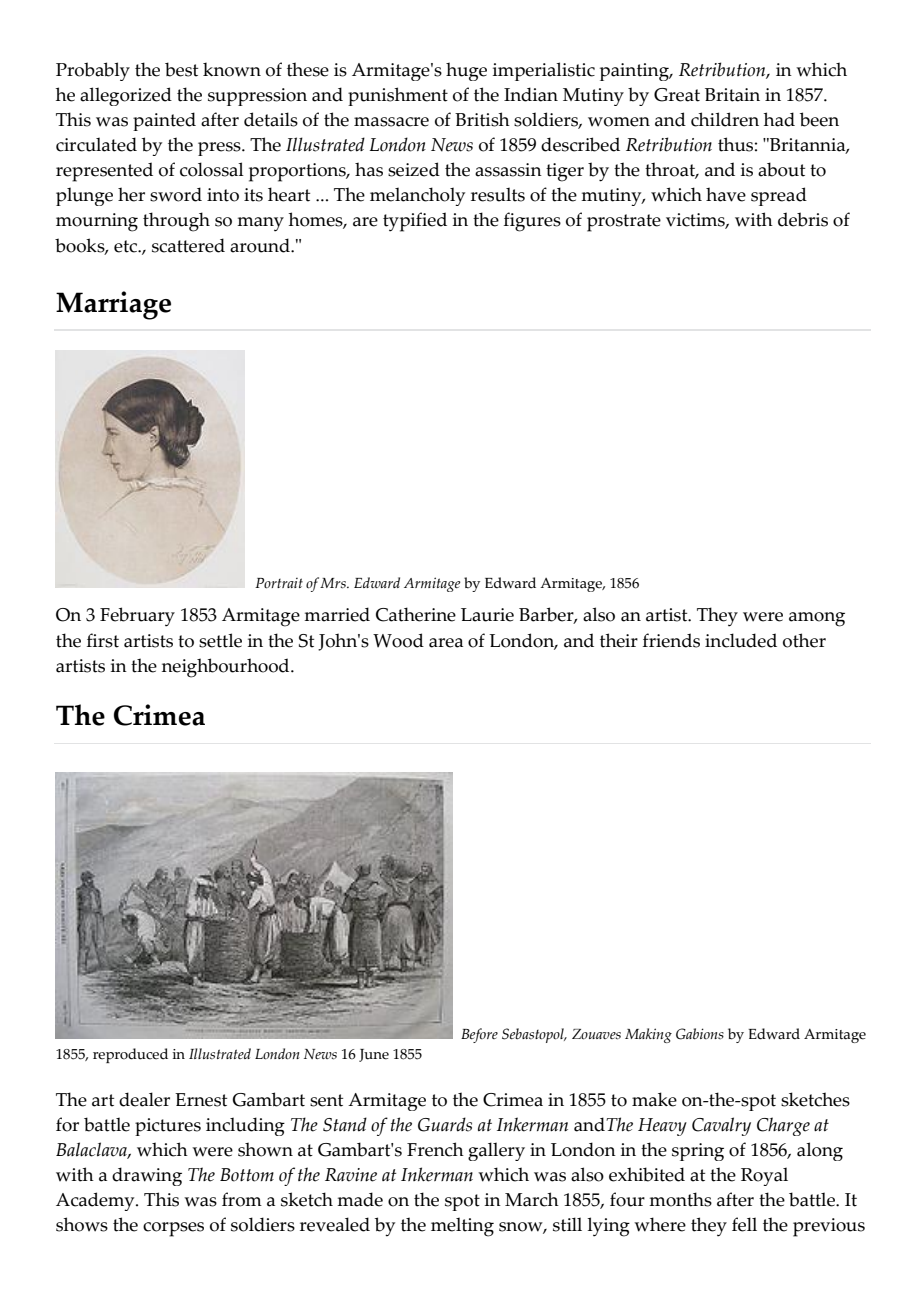  Describe the element at coordinates (741, 640) in the document. I see `included` at that location.
